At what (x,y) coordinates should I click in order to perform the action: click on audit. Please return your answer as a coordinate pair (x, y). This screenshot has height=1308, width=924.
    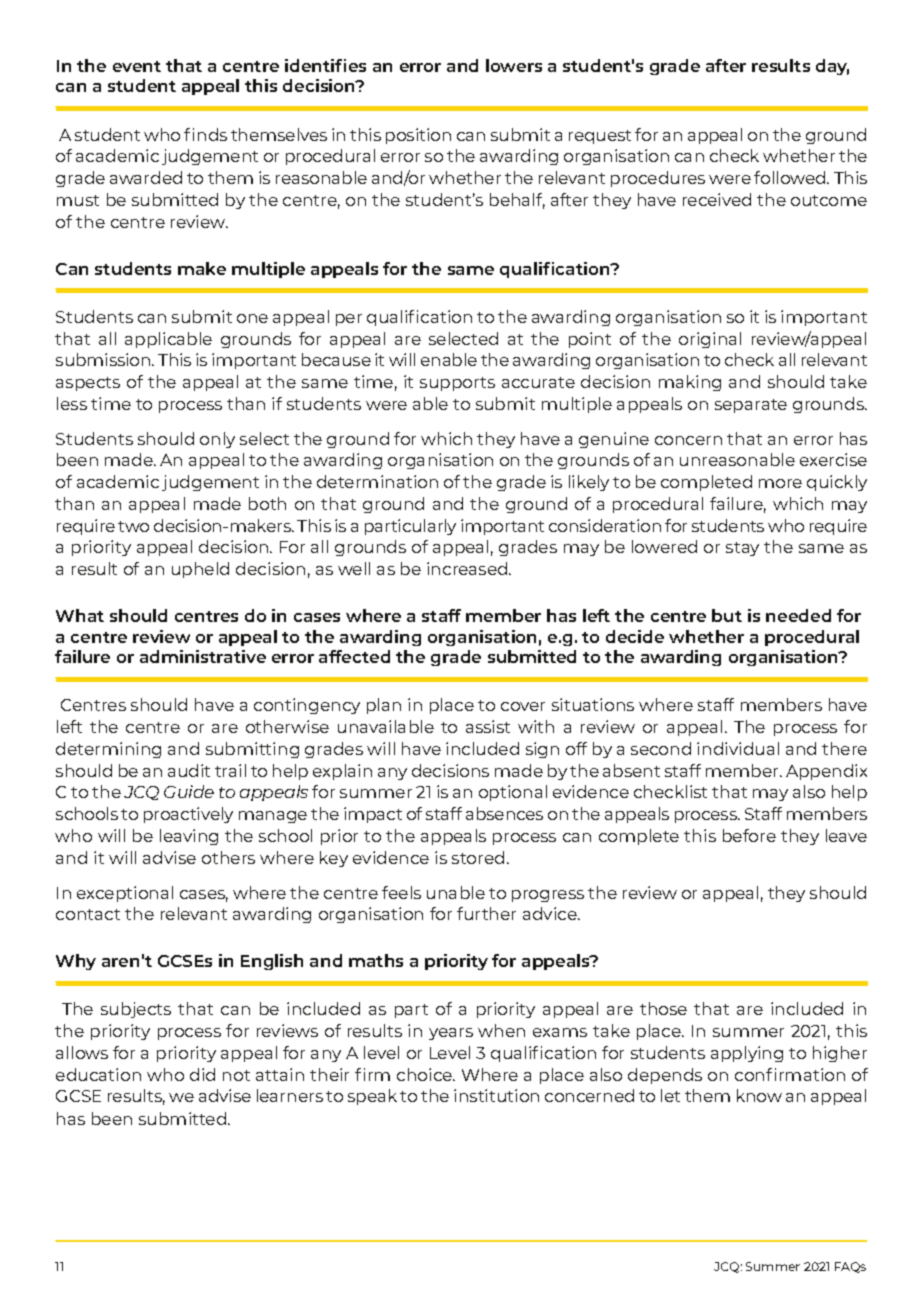
    Looking at the image, I should click on (189, 770).
